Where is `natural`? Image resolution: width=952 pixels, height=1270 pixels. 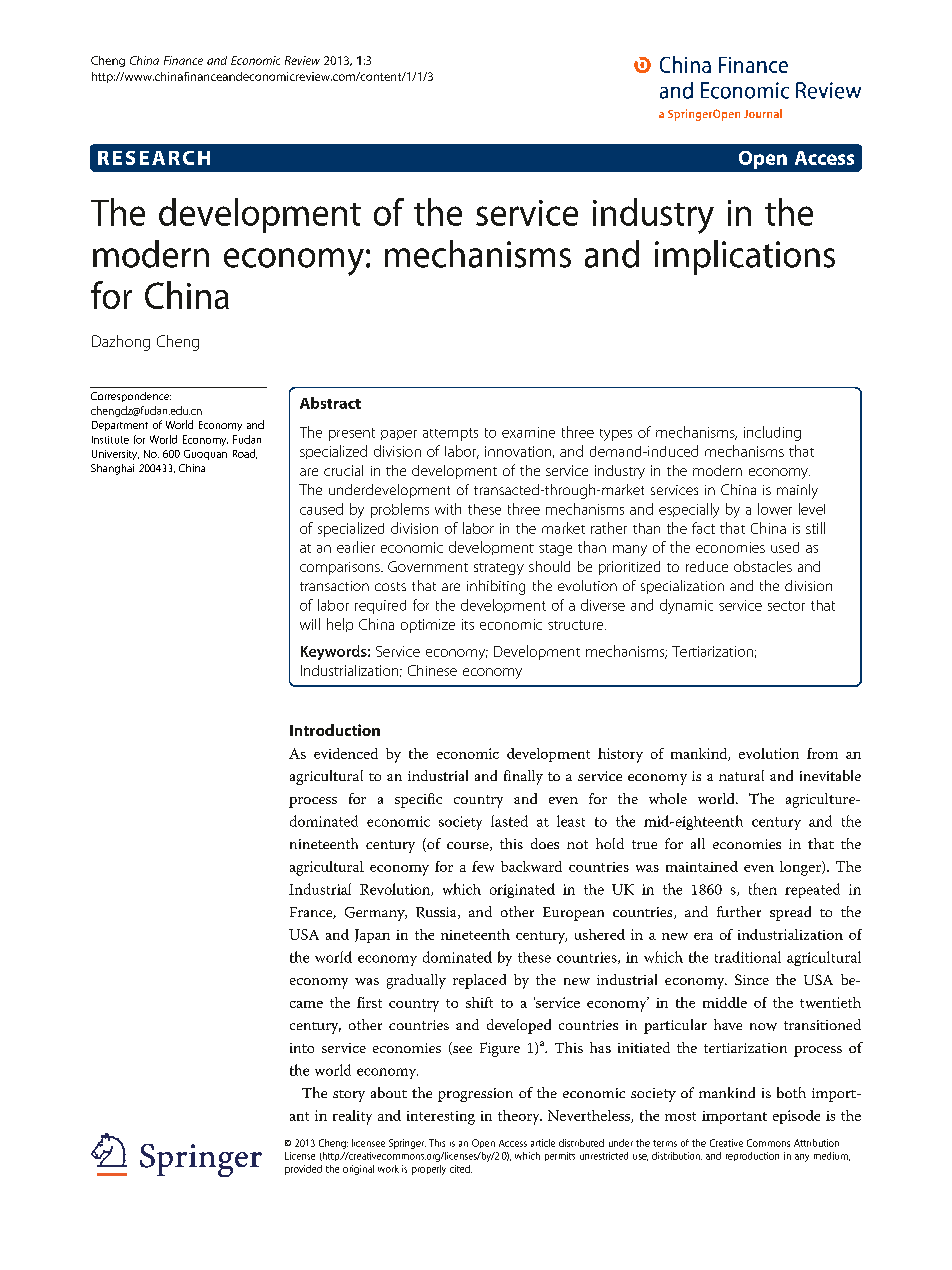 natural is located at coordinates (741, 775).
